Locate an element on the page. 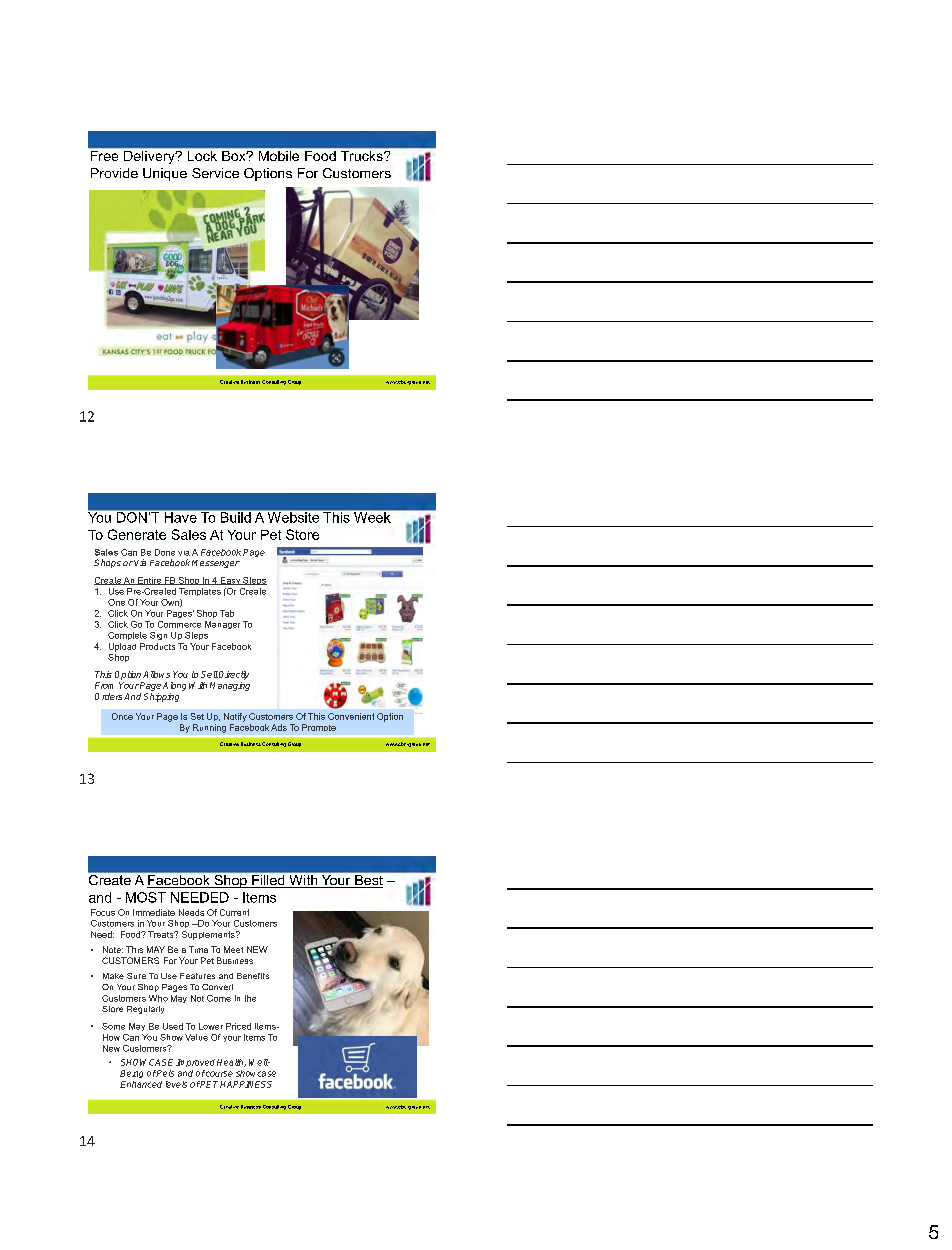 The height and width of the image is (1250, 952). Service is located at coordinates (215, 173).
